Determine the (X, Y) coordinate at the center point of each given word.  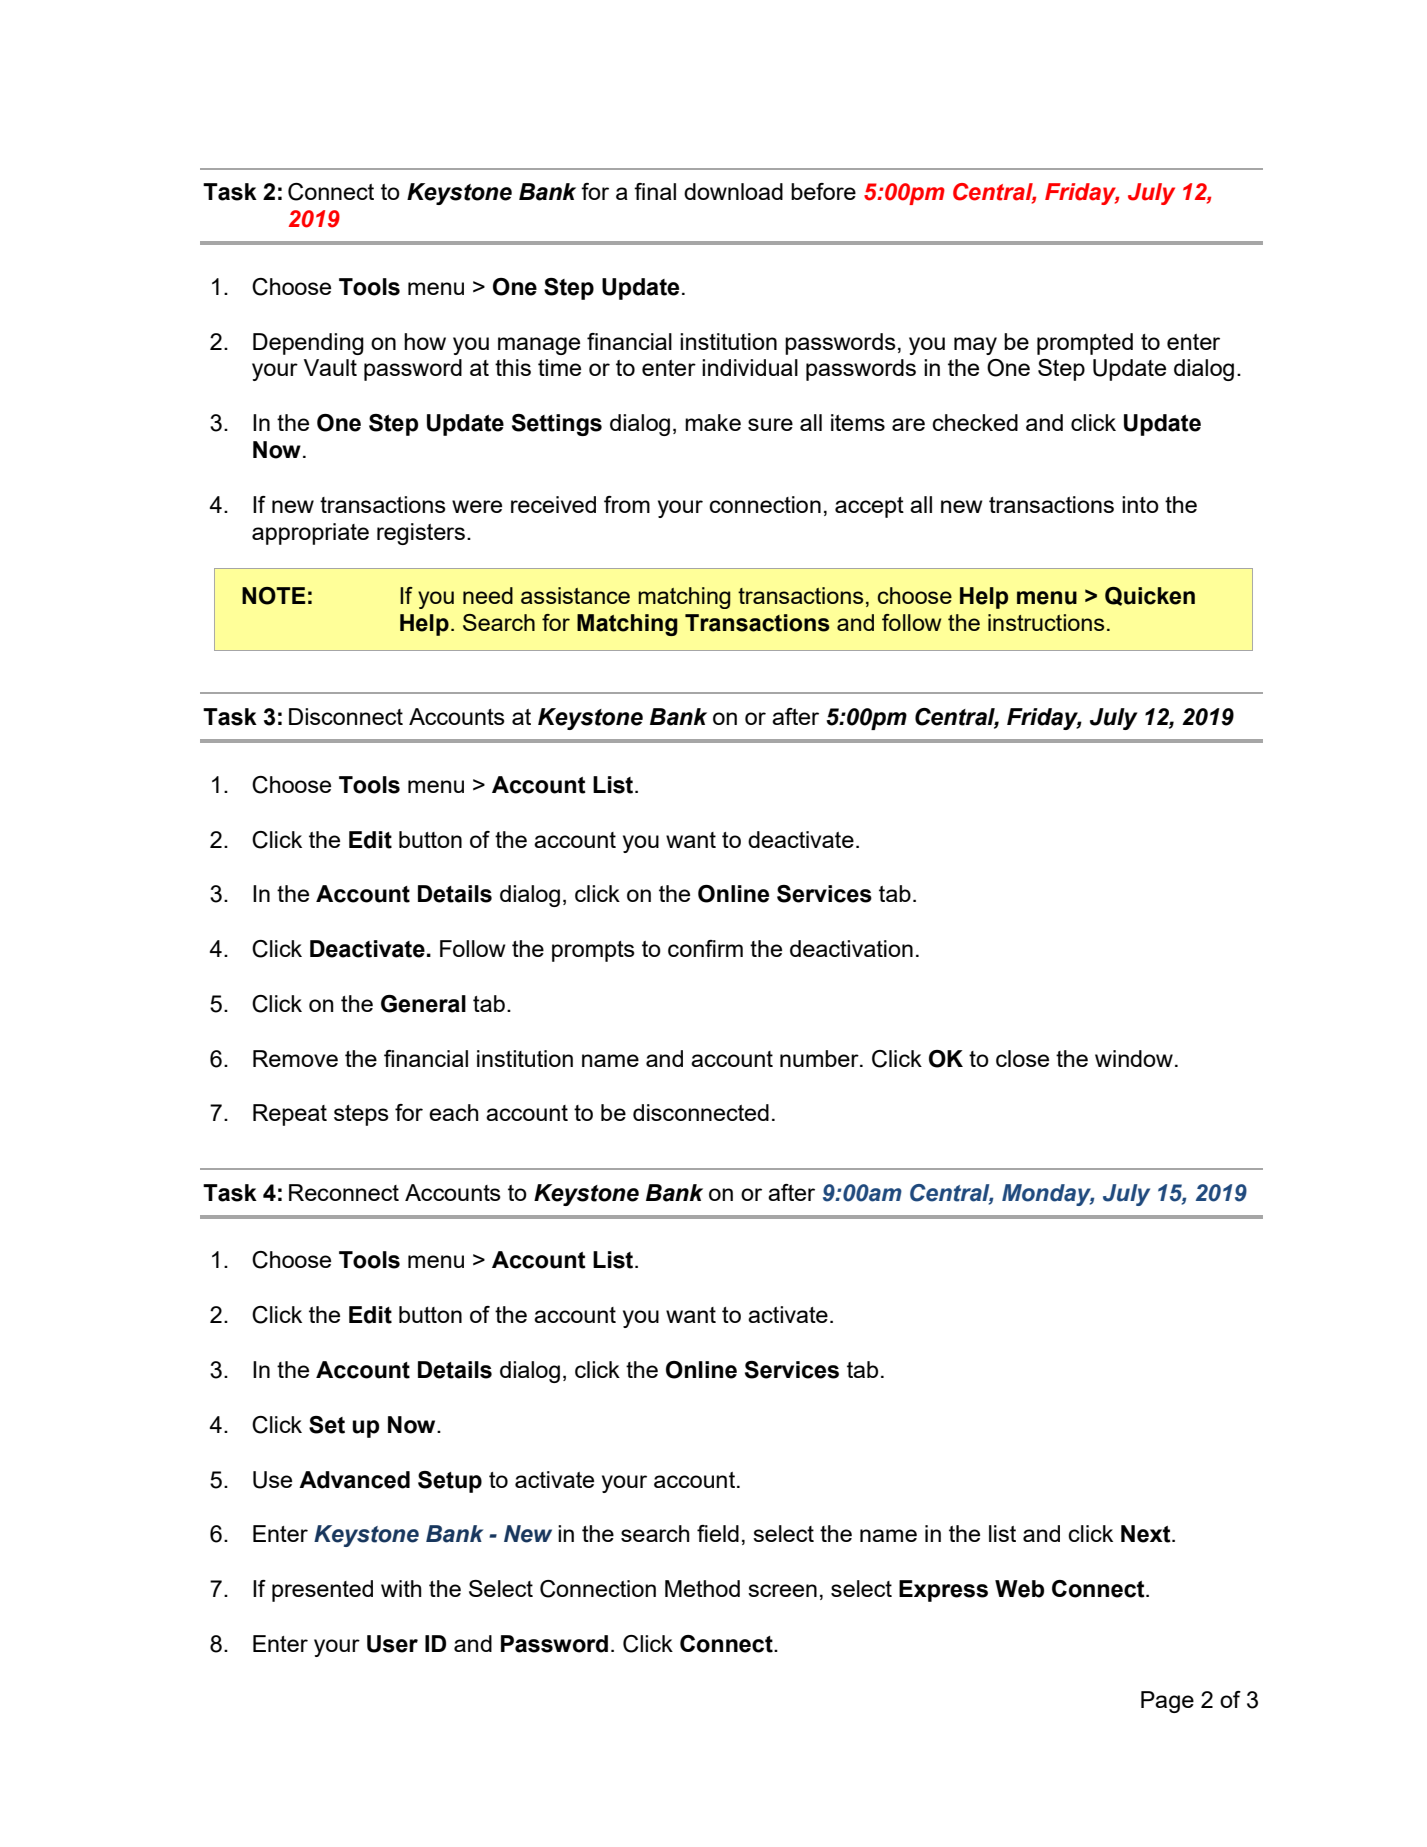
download (733, 191)
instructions (1046, 622)
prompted (1085, 344)
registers (421, 534)
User (392, 1644)
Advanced (354, 1480)
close (1022, 1058)
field (718, 1533)
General (423, 1004)
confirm (705, 948)
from (627, 504)
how (425, 341)
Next (1147, 1534)
